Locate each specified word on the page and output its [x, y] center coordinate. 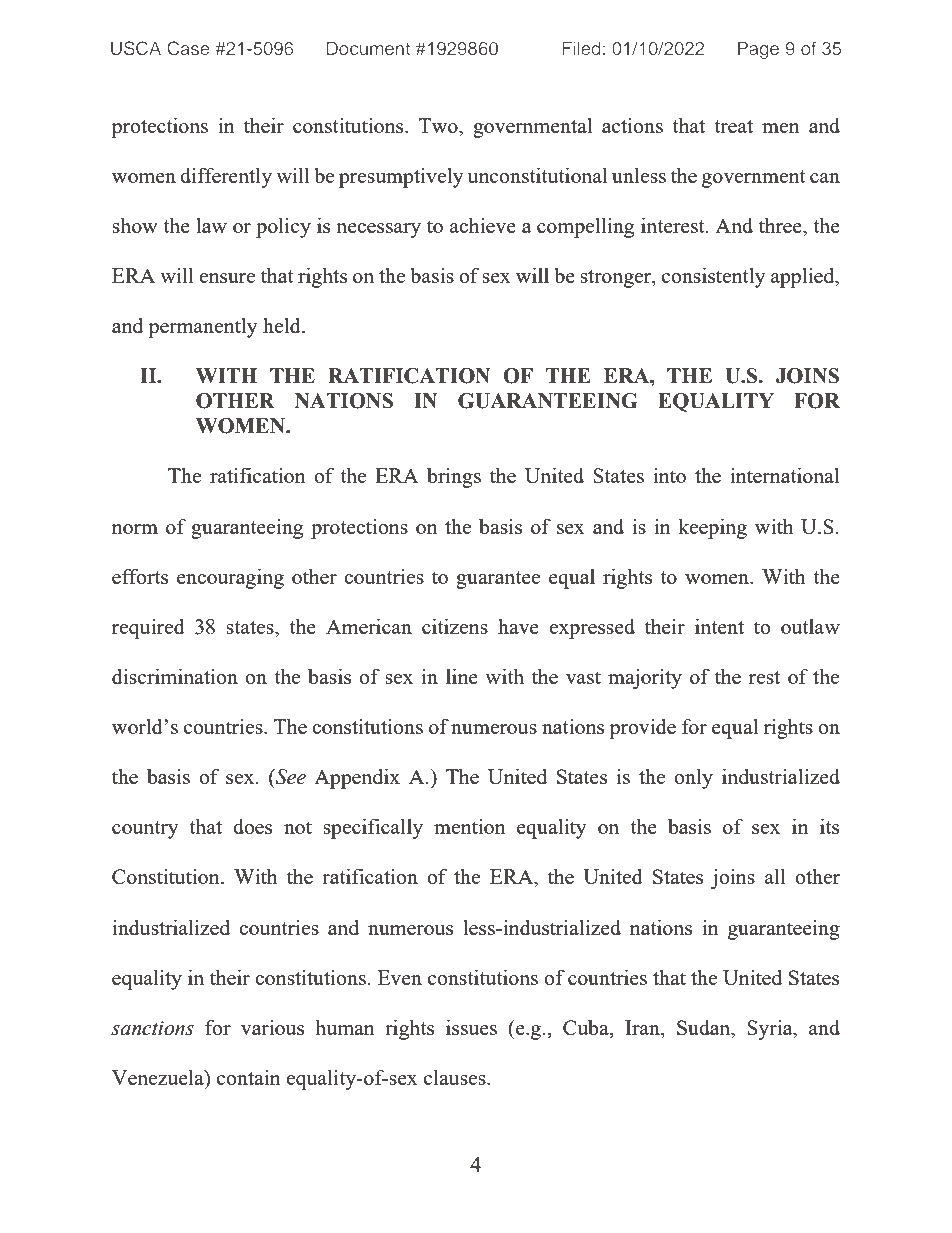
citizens [455, 626]
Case [188, 48]
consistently [714, 277]
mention [470, 826]
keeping [712, 528]
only [693, 778]
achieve [483, 225]
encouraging [230, 578]
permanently [203, 327]
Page [758, 50]
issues [471, 1027]
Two [439, 125]
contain [249, 1077]
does [252, 826]
